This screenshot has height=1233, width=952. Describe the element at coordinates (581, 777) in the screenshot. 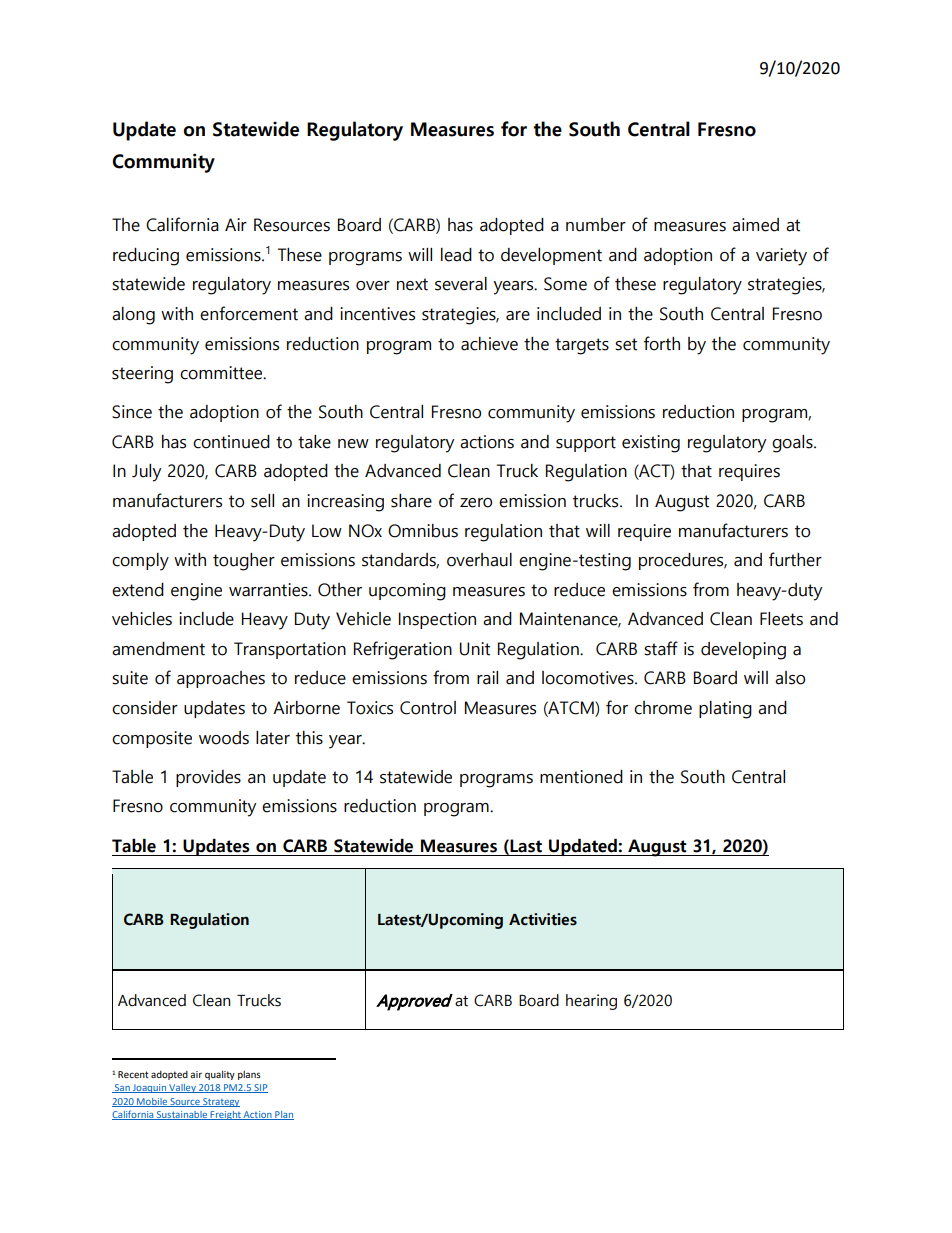

I see `mentioned` at that location.
